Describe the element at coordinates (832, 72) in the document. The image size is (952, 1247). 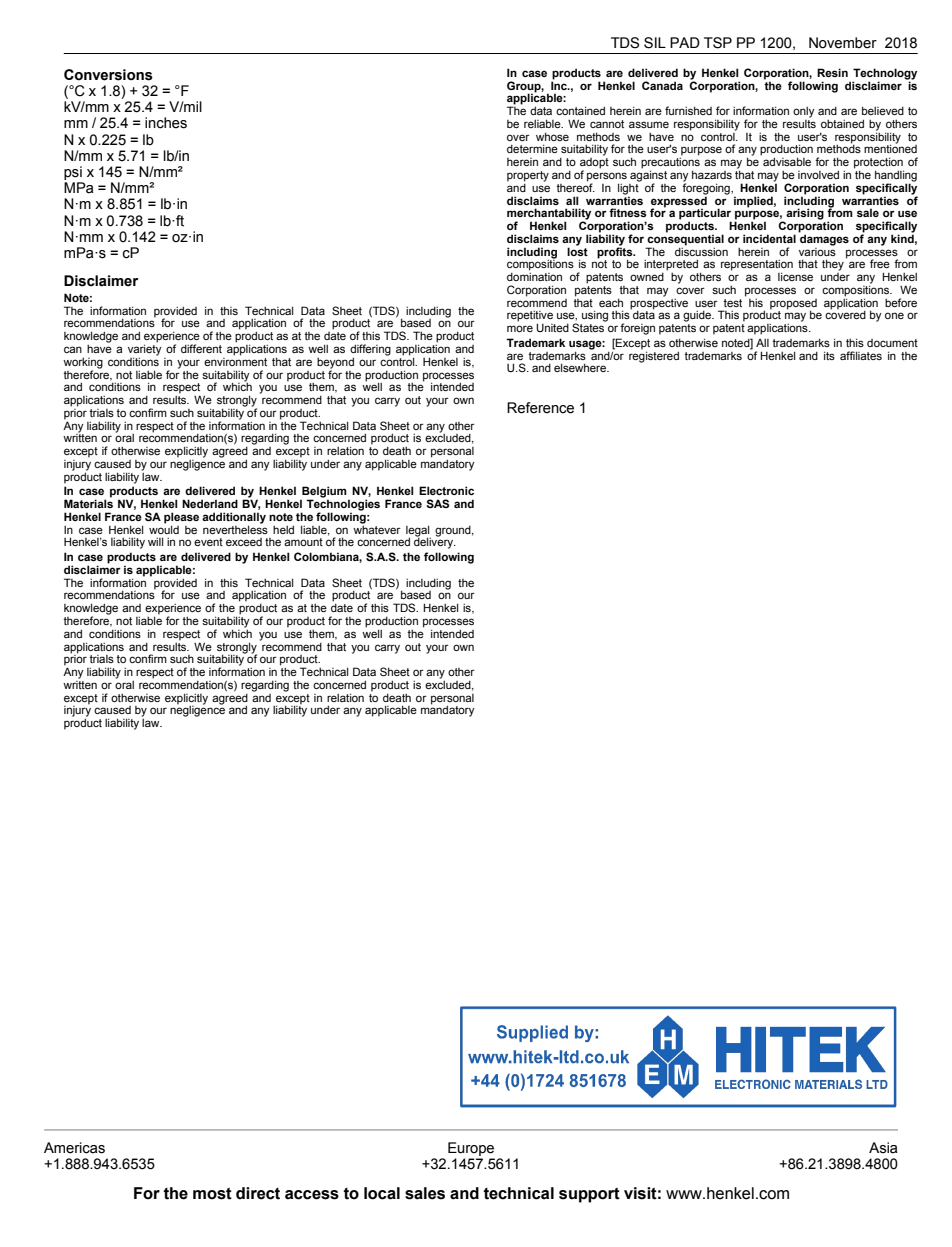
I see `Resin` at that location.
